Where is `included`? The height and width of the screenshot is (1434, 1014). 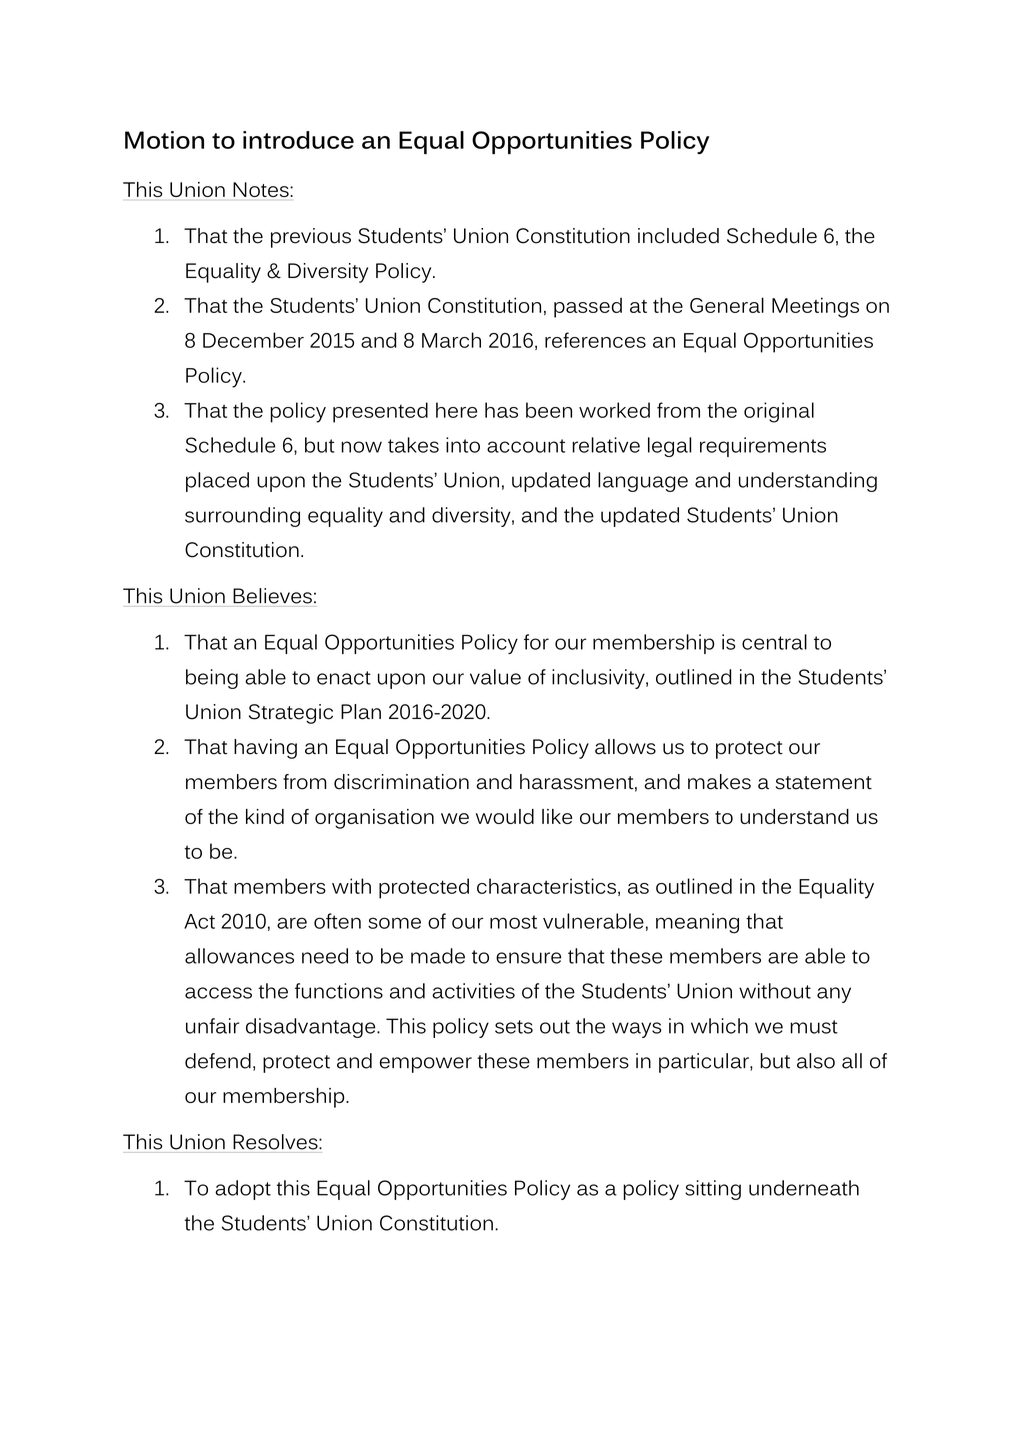 included is located at coordinates (678, 236).
